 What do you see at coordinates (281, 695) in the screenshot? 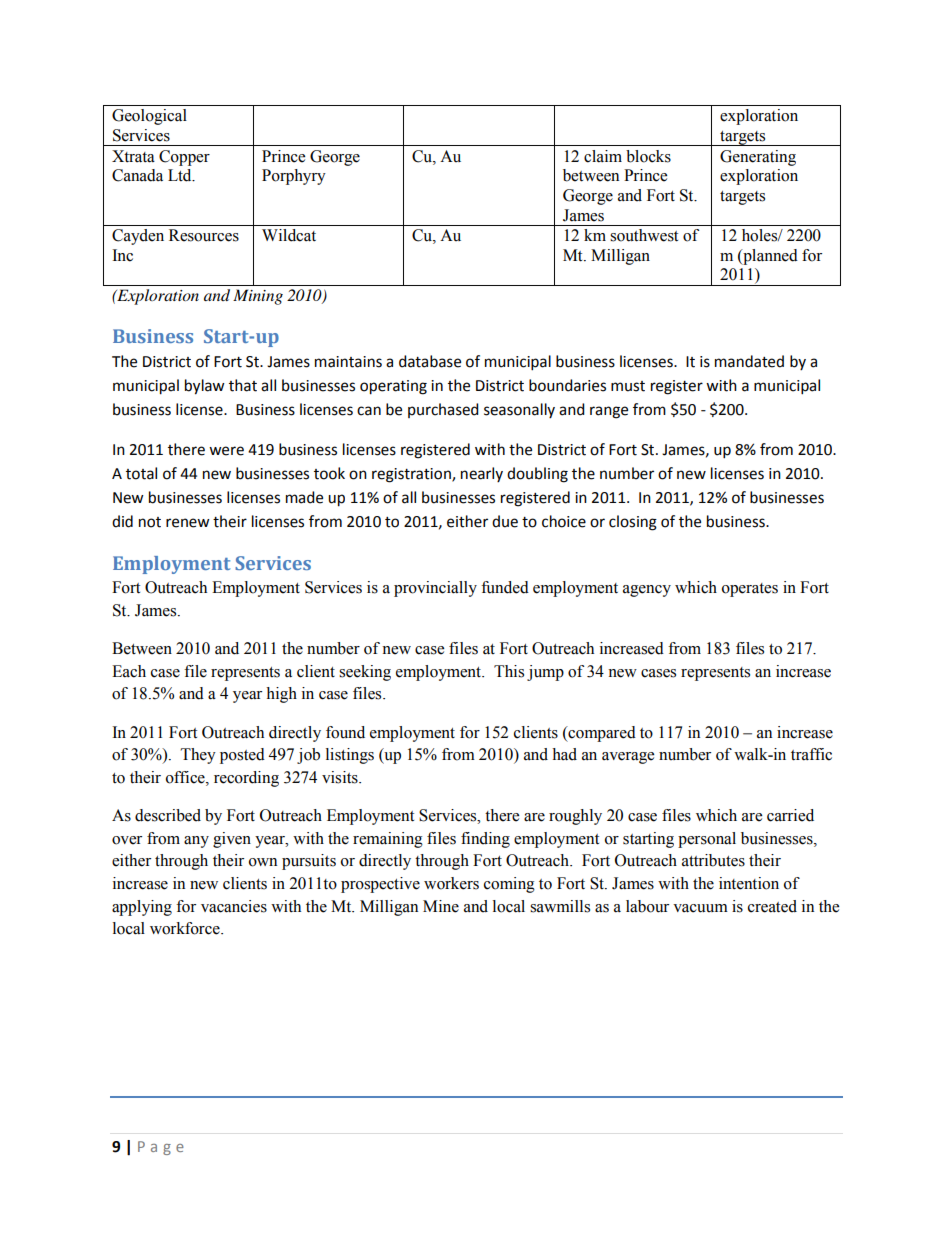
I see `high` at bounding box center [281, 695].
